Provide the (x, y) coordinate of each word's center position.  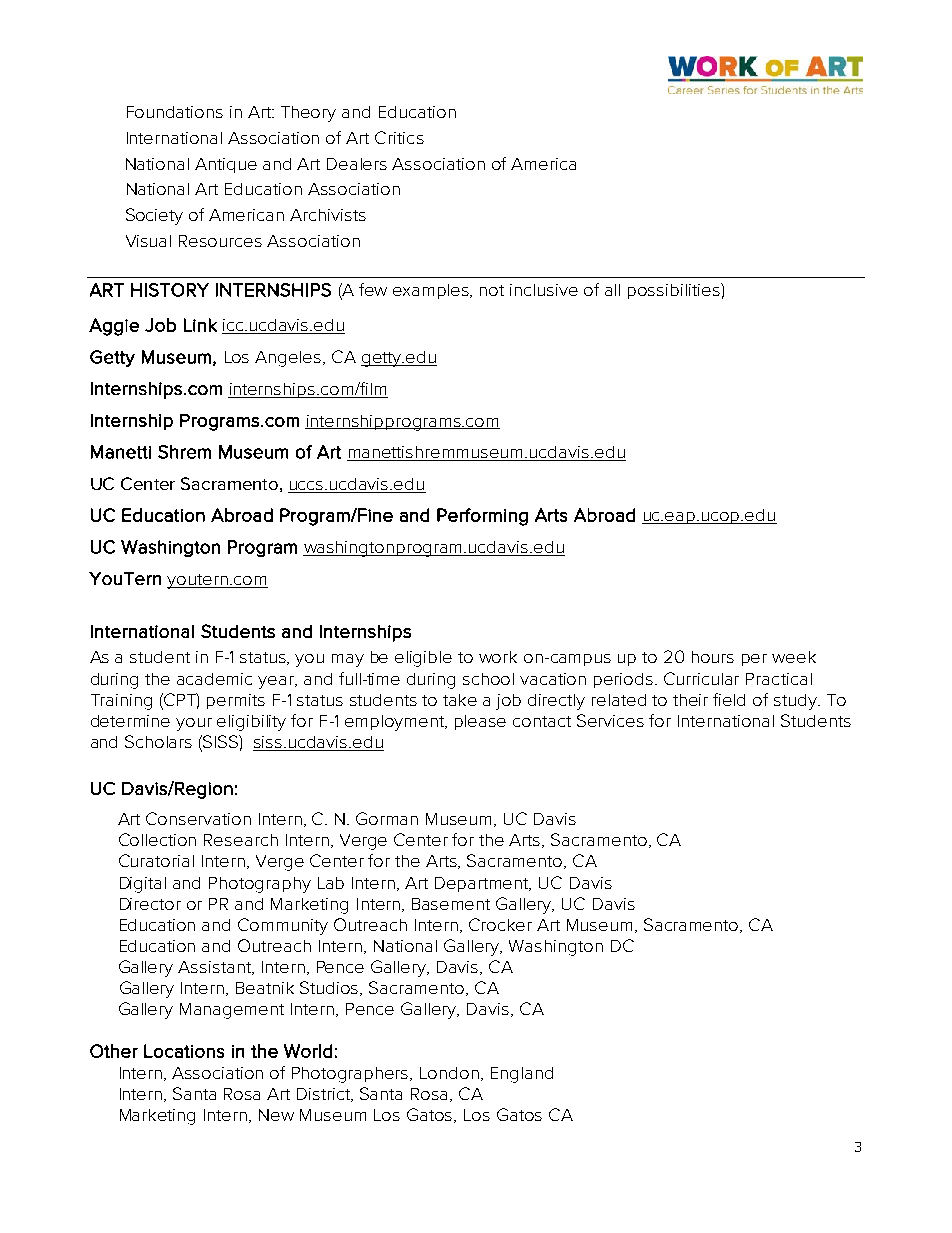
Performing (482, 517)
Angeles (289, 359)
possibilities (675, 291)
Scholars (158, 741)
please (480, 722)
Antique (226, 165)
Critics (399, 137)
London (449, 1073)
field (729, 699)
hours (713, 657)
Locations (184, 1051)
